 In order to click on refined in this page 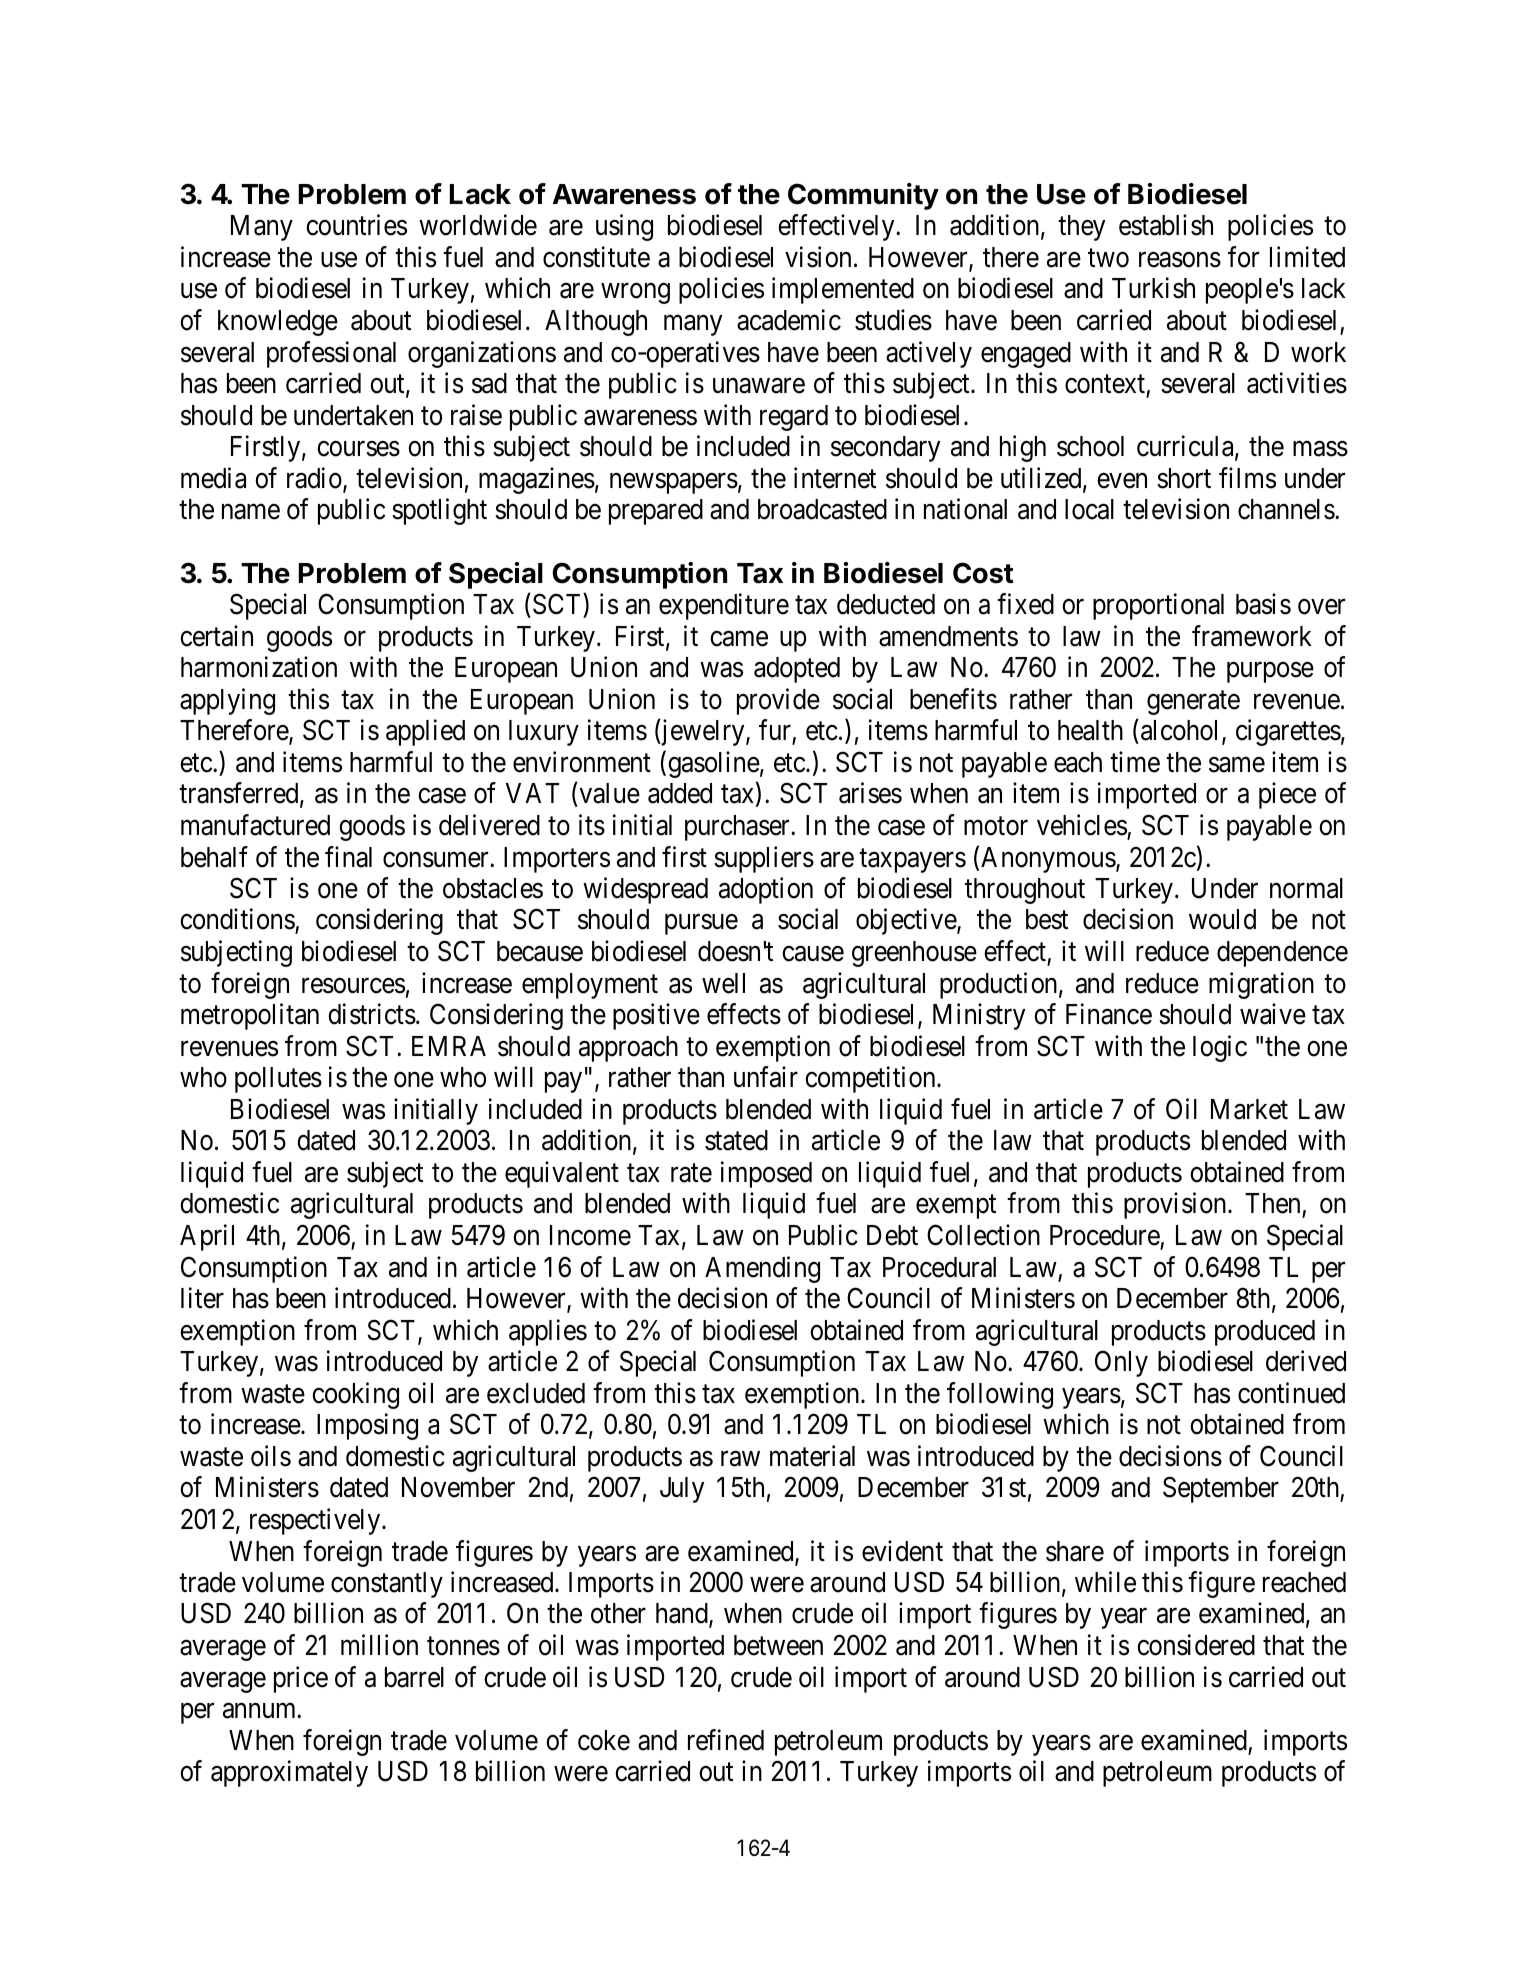, I will do `click(726, 1740)`.
